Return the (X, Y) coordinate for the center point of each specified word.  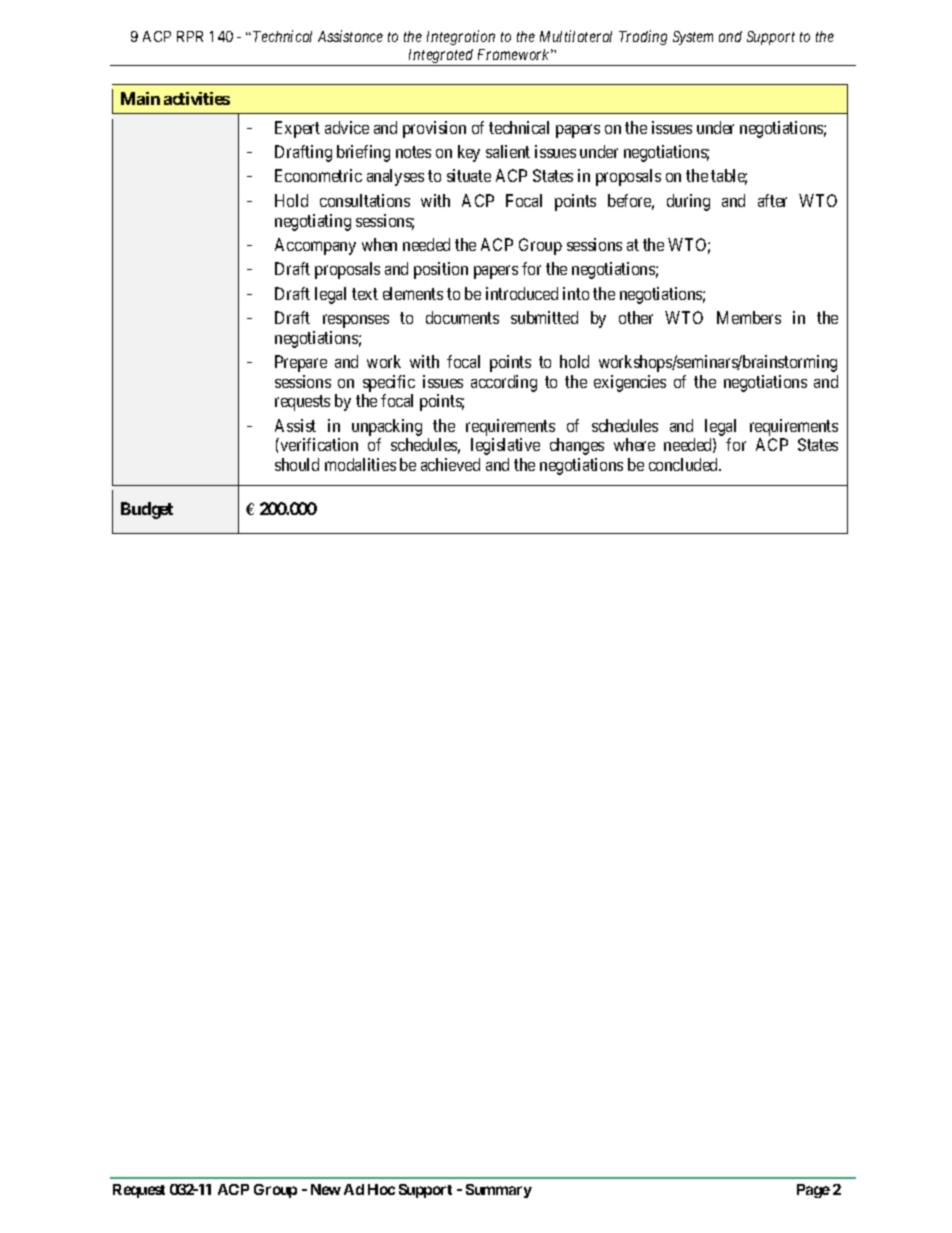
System (693, 38)
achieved (450, 464)
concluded (685, 464)
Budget (147, 510)
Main (140, 98)
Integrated (441, 57)
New (326, 1189)
